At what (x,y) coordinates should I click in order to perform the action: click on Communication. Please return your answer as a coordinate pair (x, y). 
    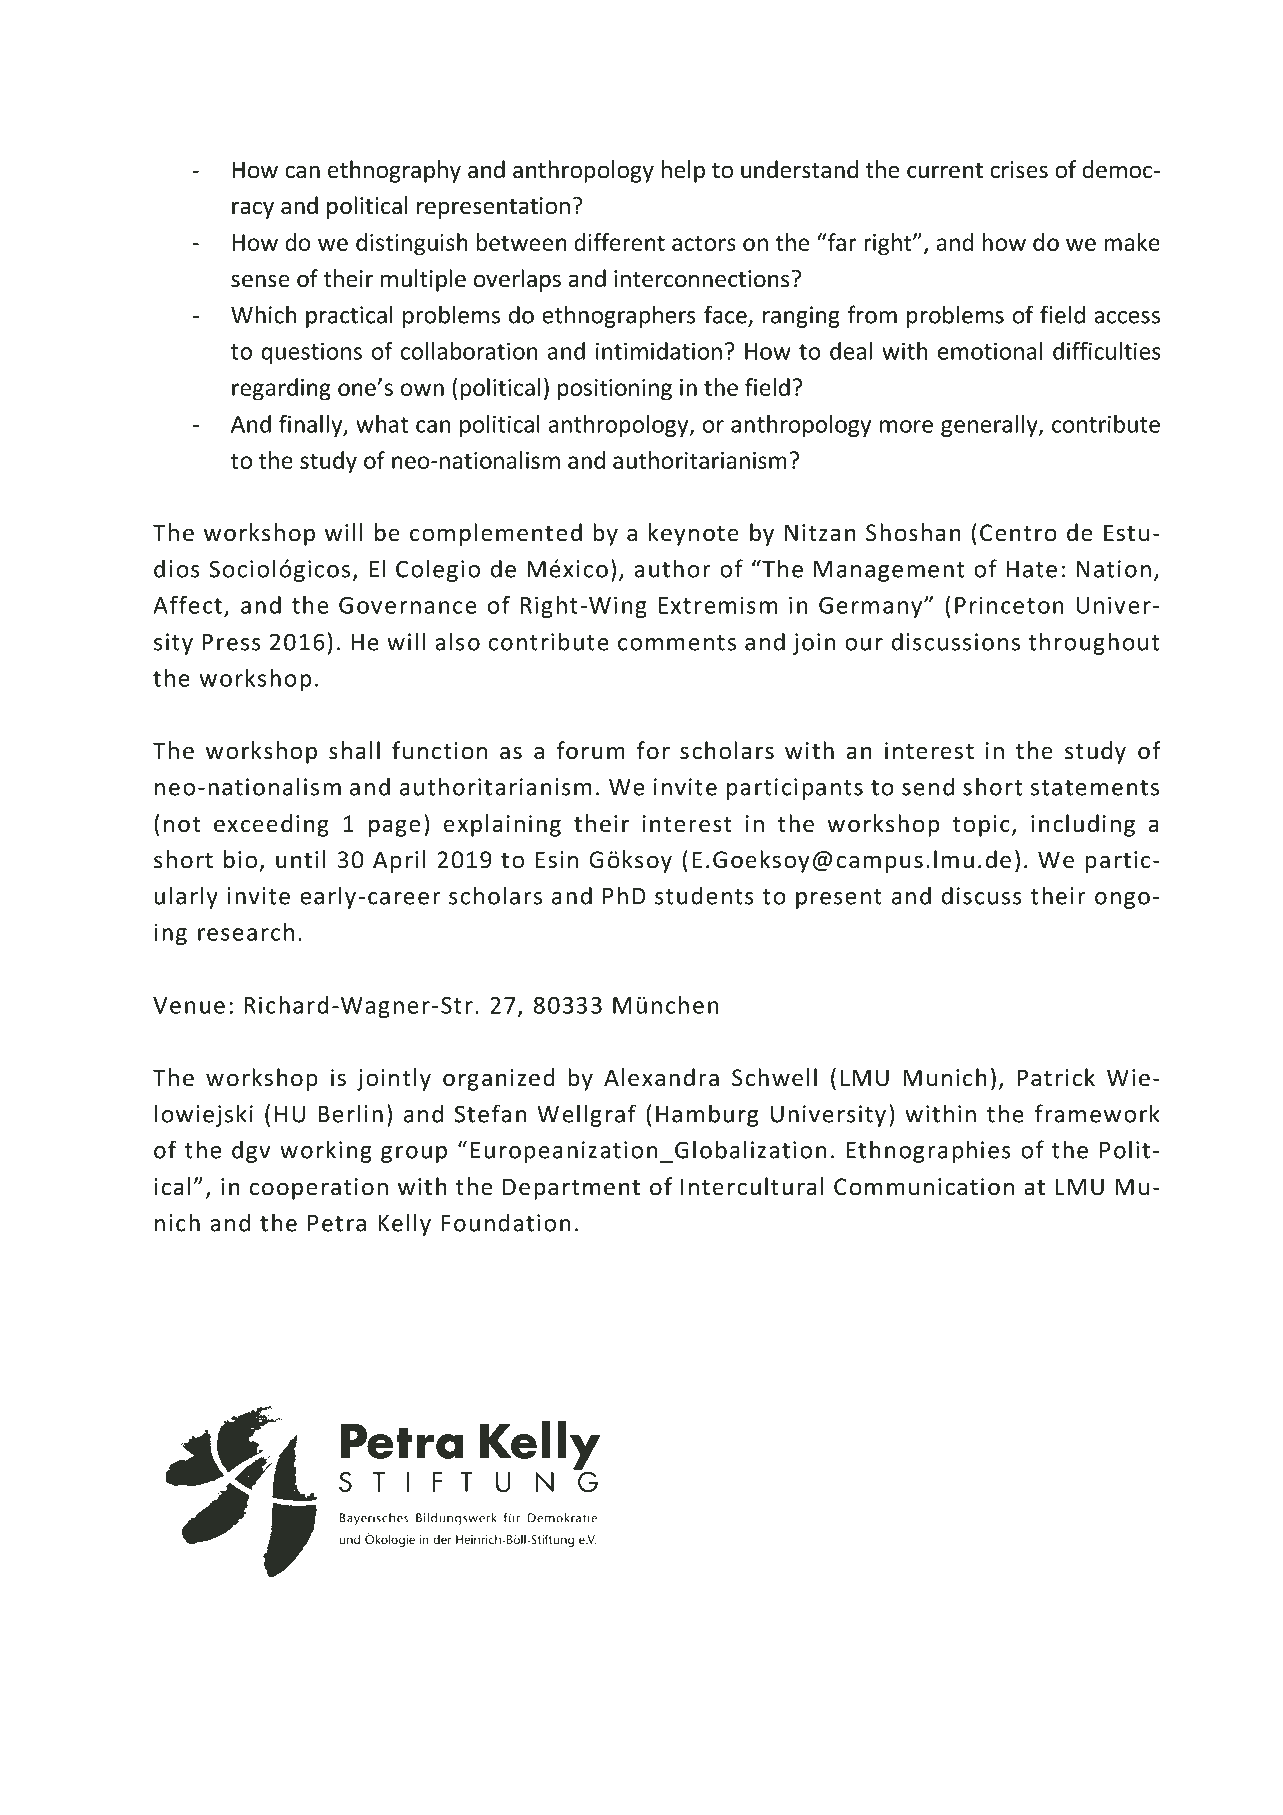
    Looking at the image, I should click on (924, 1187).
